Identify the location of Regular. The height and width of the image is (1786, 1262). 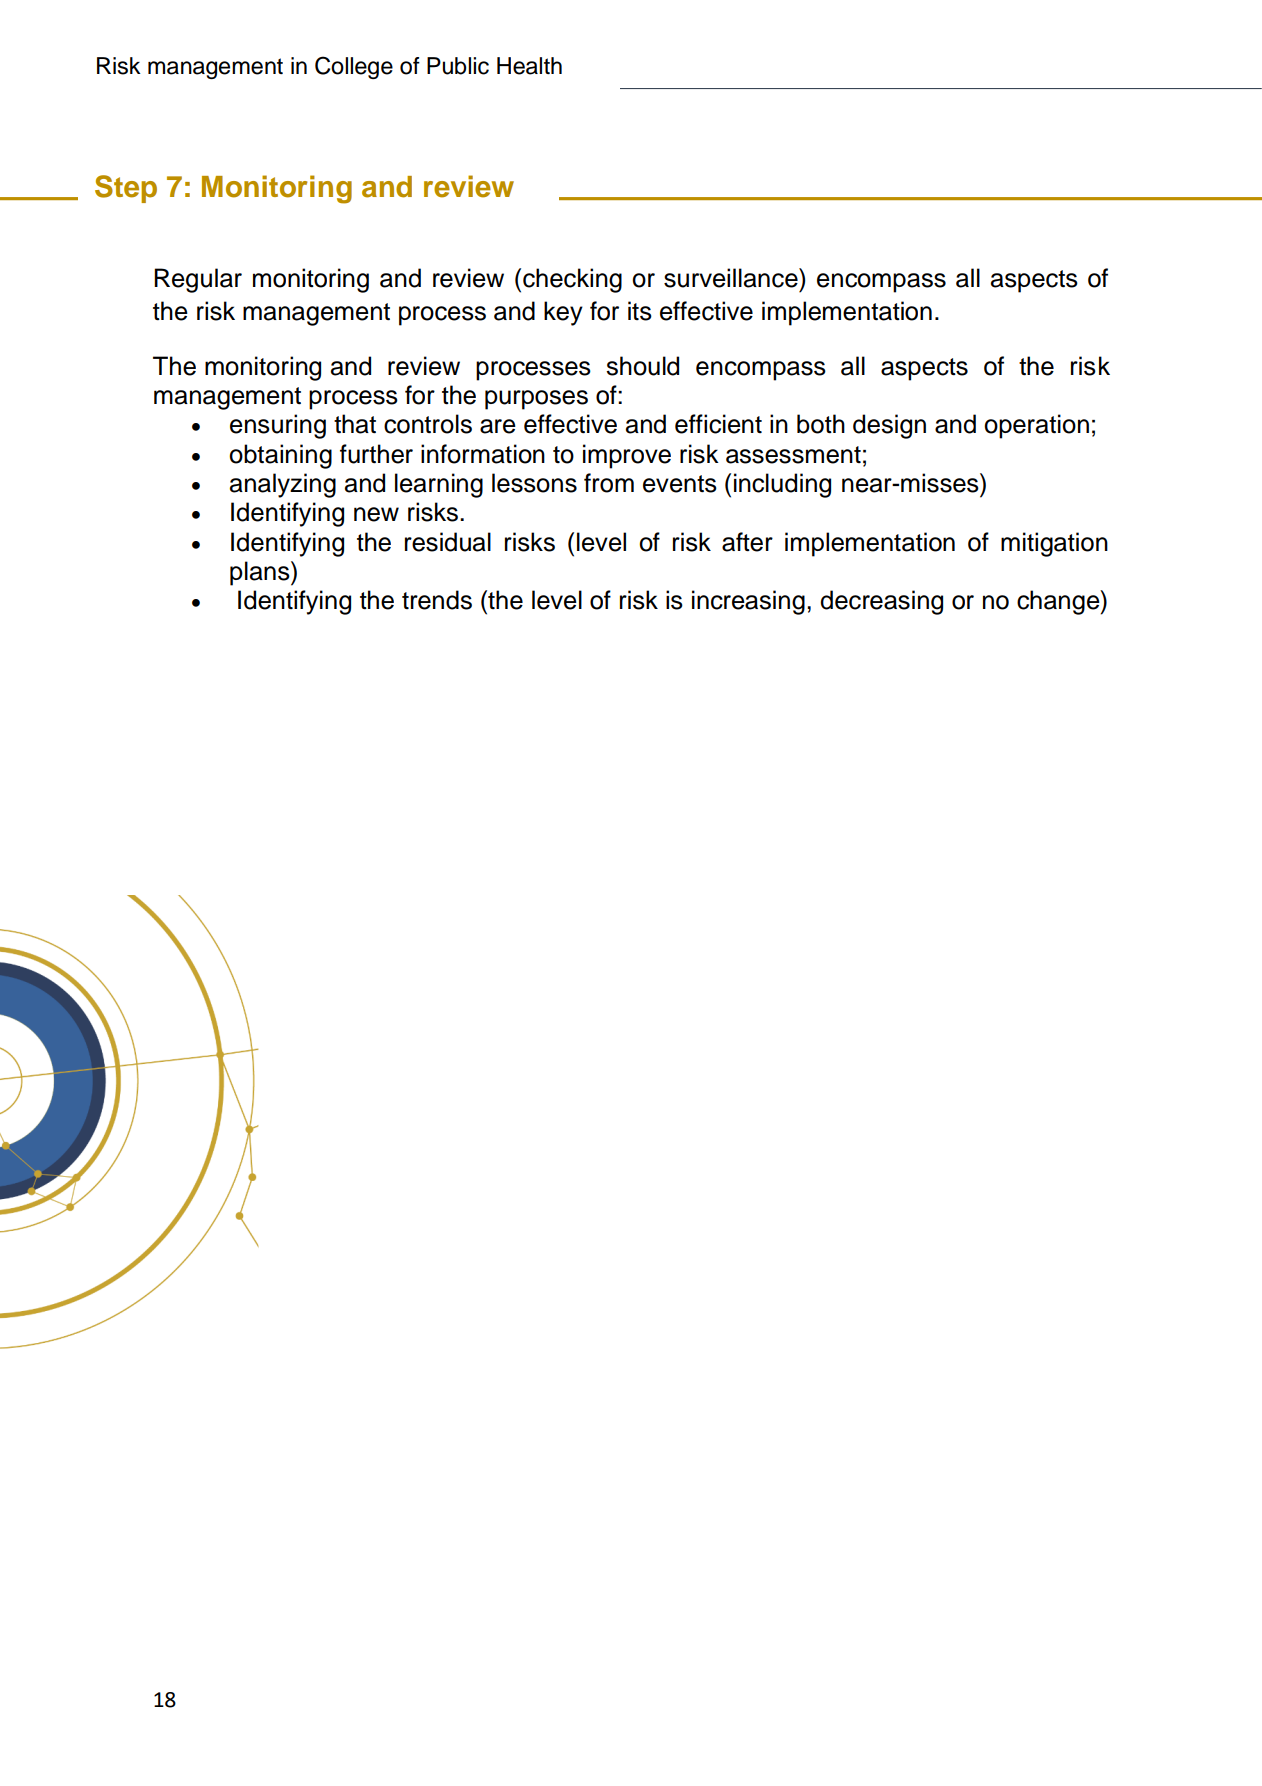
(198, 280).
